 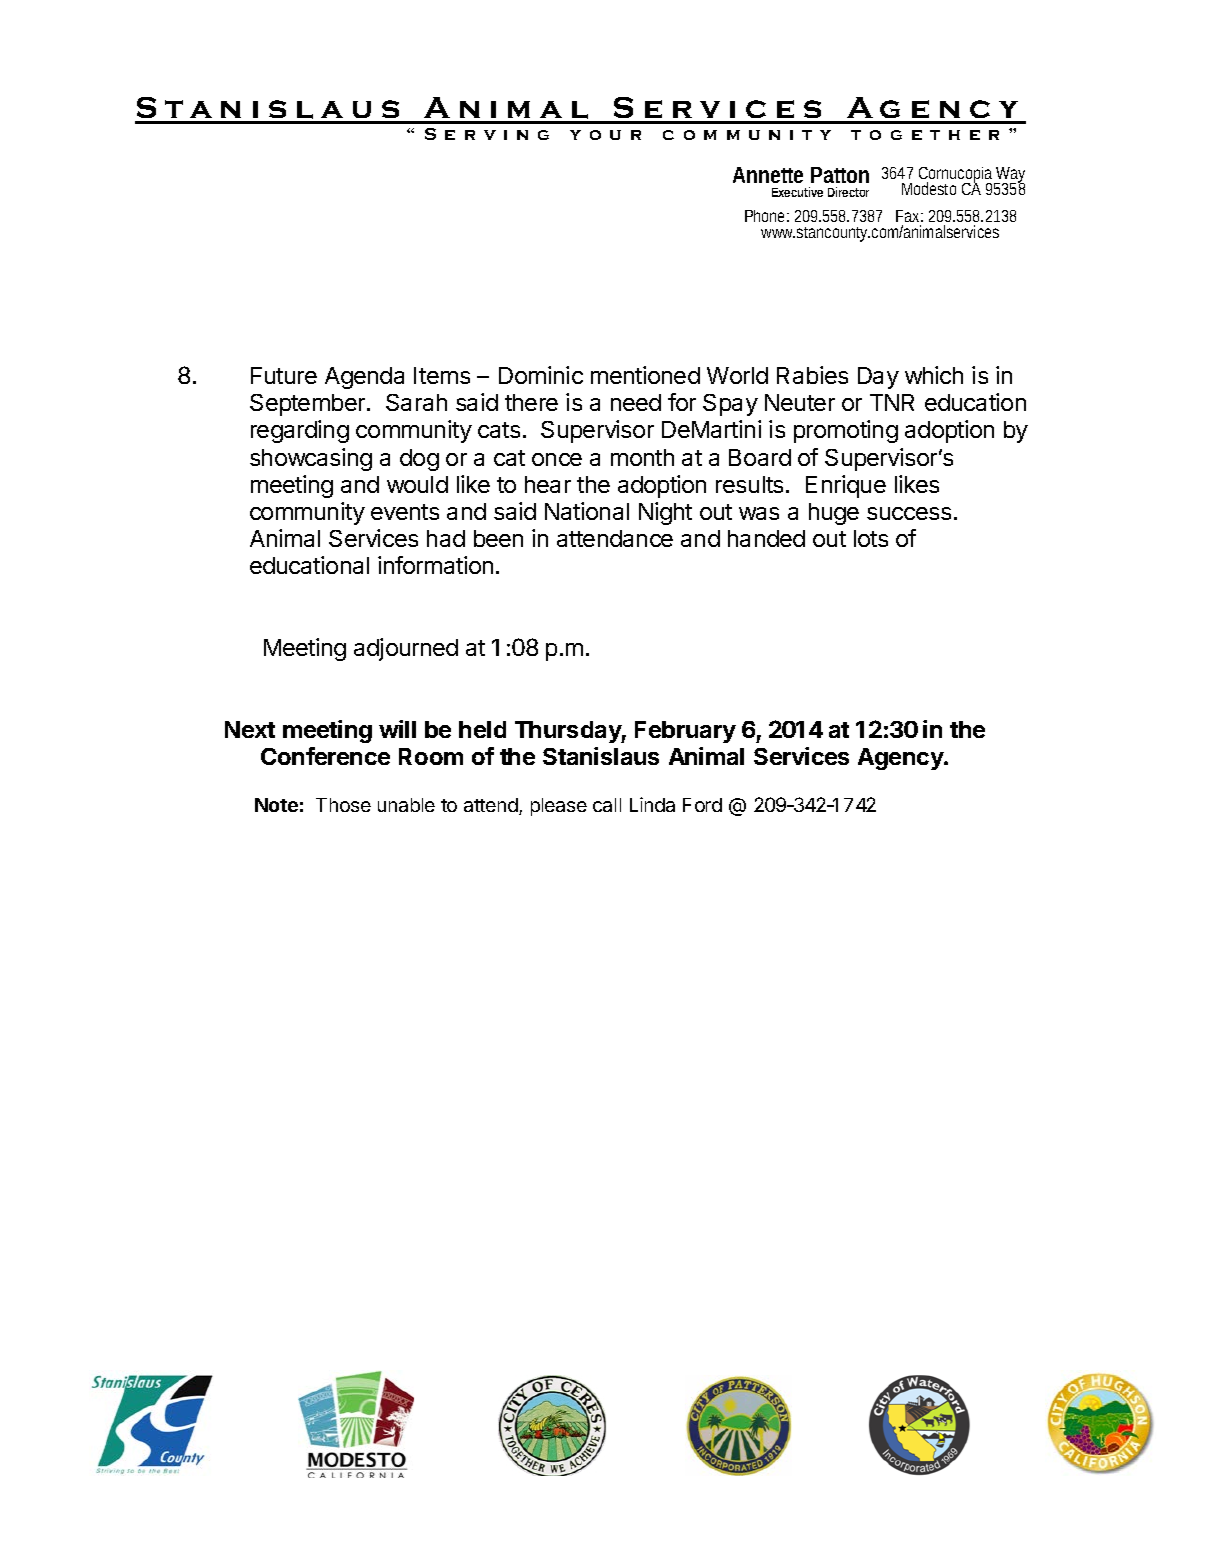 I want to click on Annette, so click(x=768, y=175).
